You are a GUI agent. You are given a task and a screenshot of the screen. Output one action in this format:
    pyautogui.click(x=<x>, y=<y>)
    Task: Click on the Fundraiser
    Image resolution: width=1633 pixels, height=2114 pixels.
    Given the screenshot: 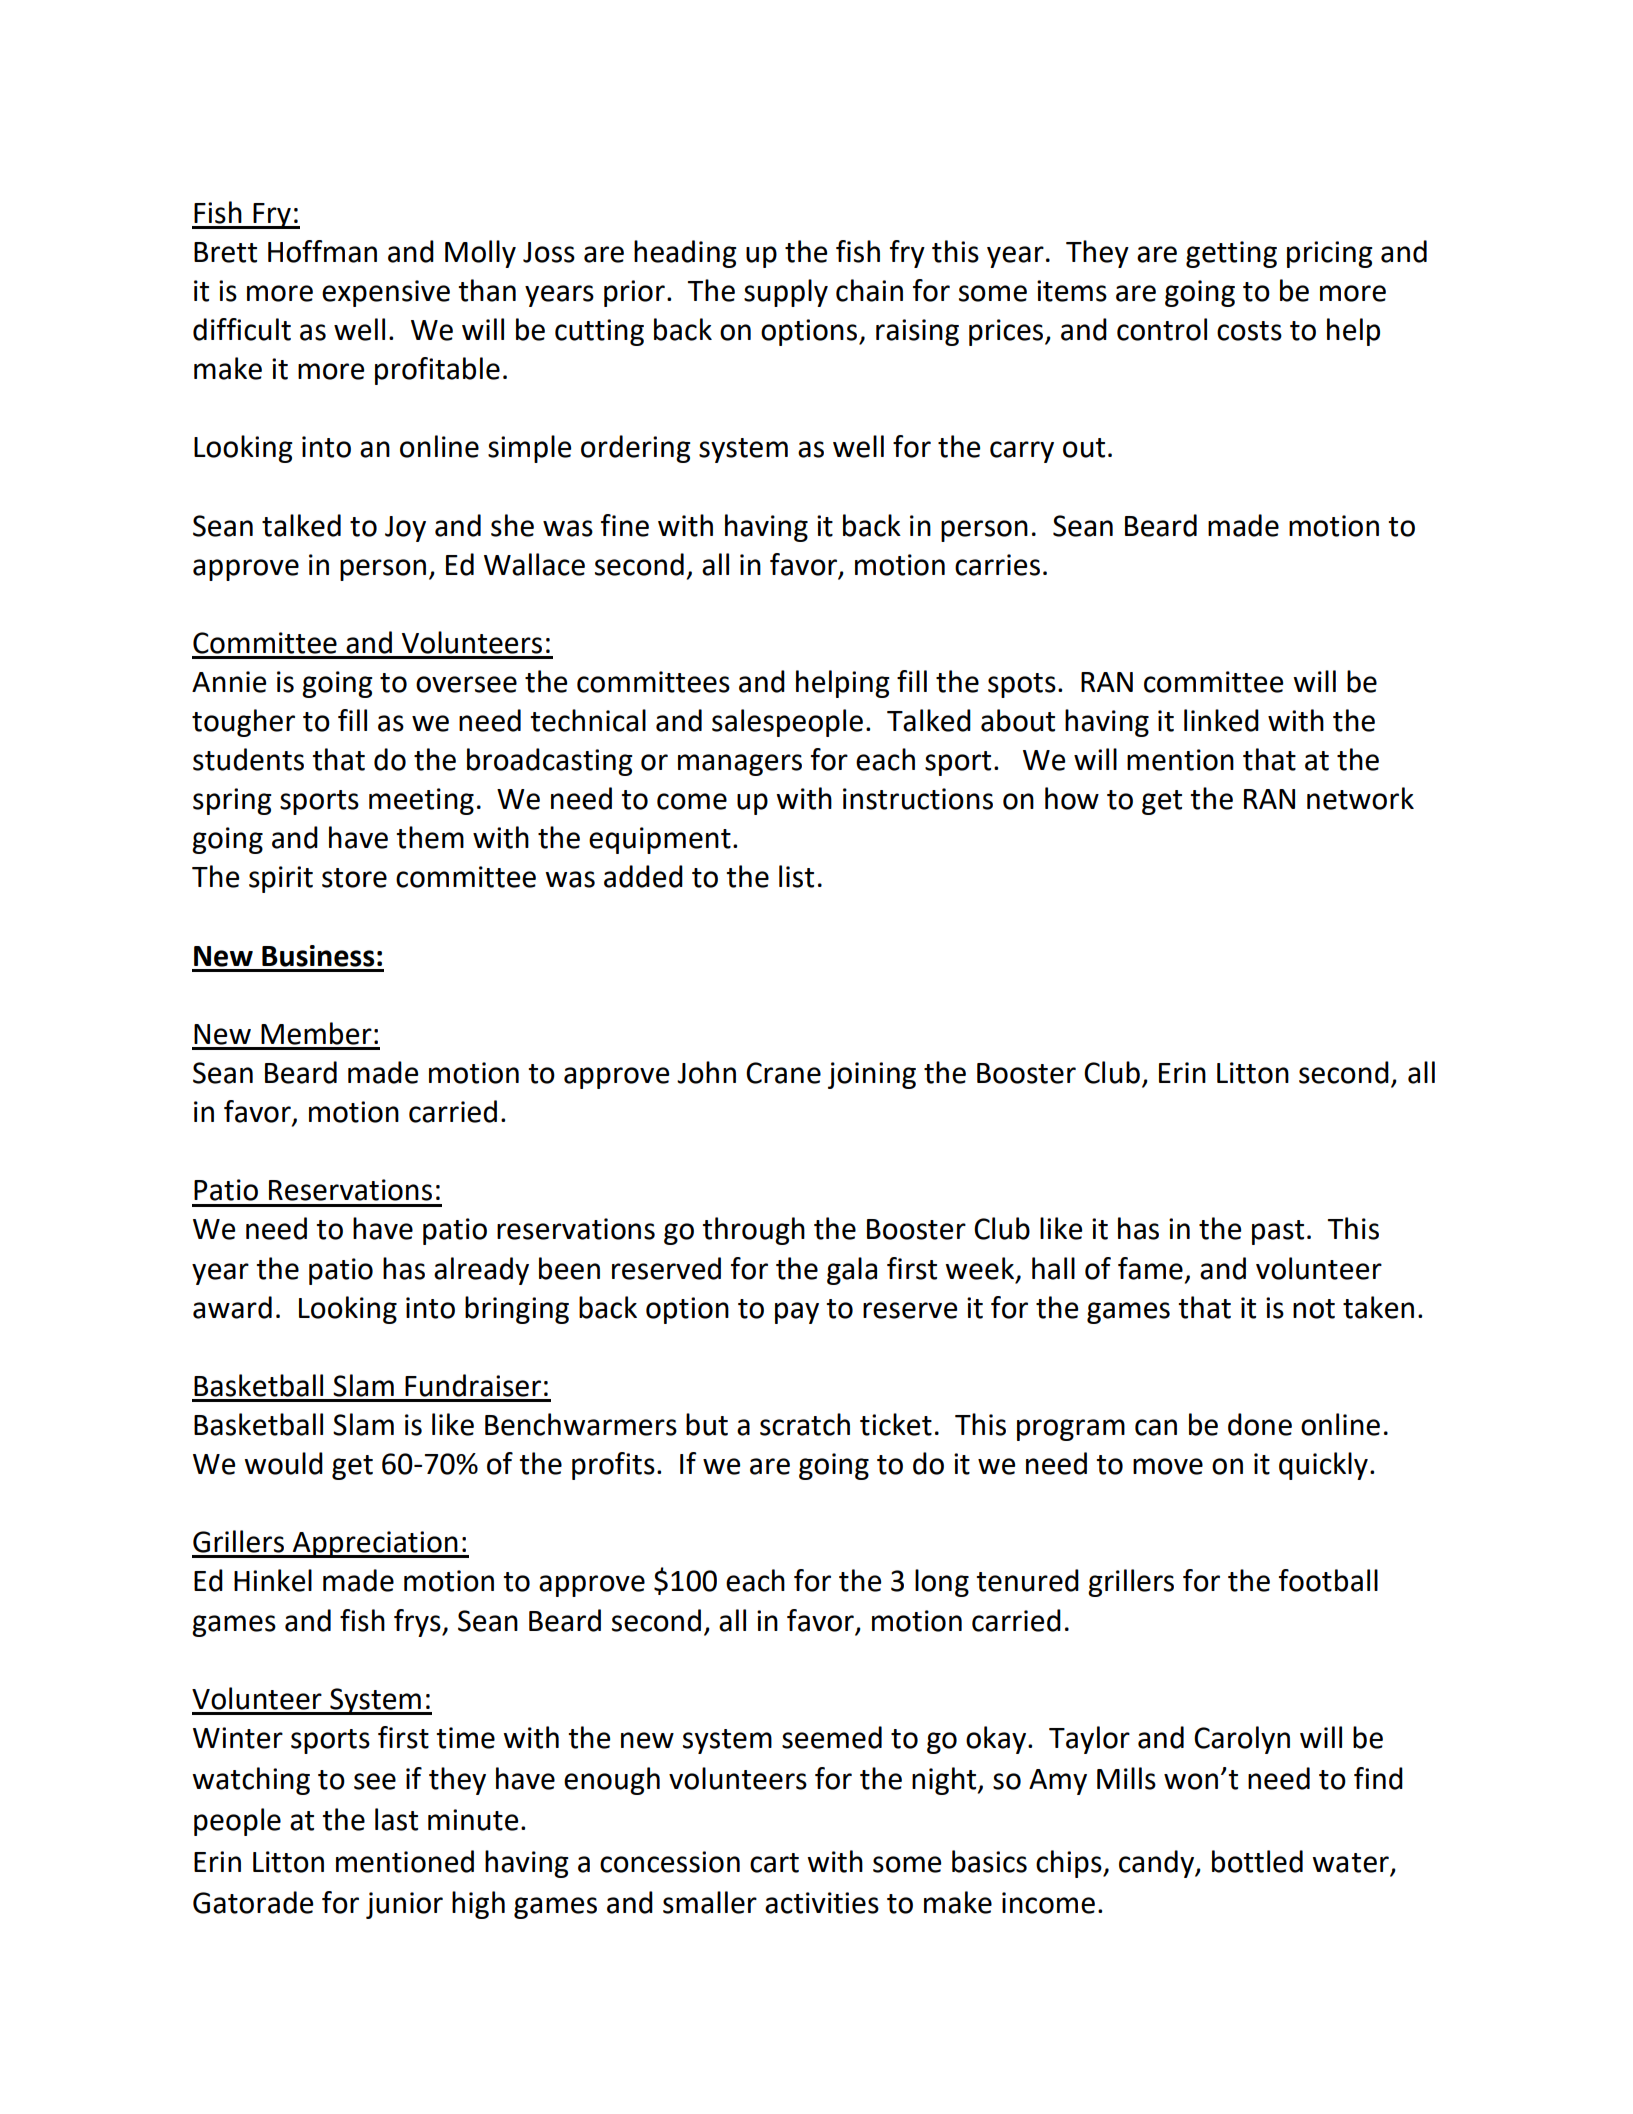 What is the action you would take?
    pyautogui.click(x=473, y=1385)
